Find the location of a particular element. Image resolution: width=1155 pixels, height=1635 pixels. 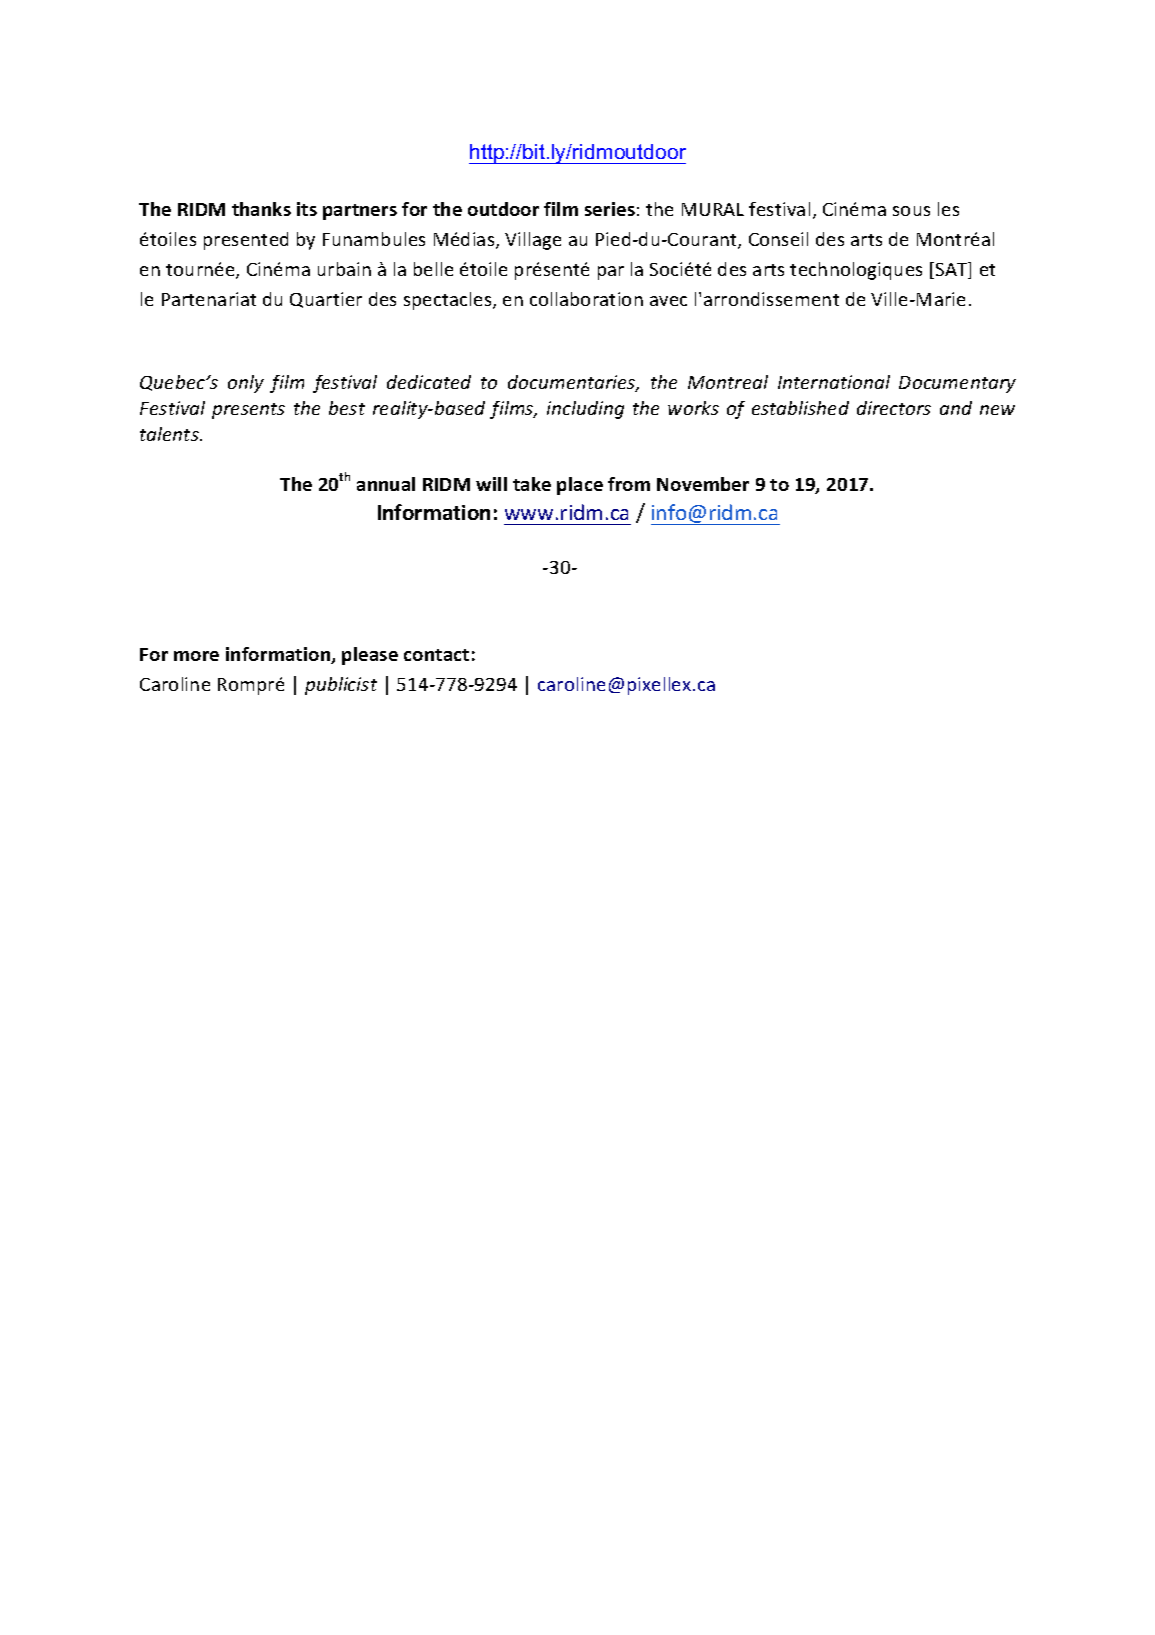

series is located at coordinates (610, 209).
